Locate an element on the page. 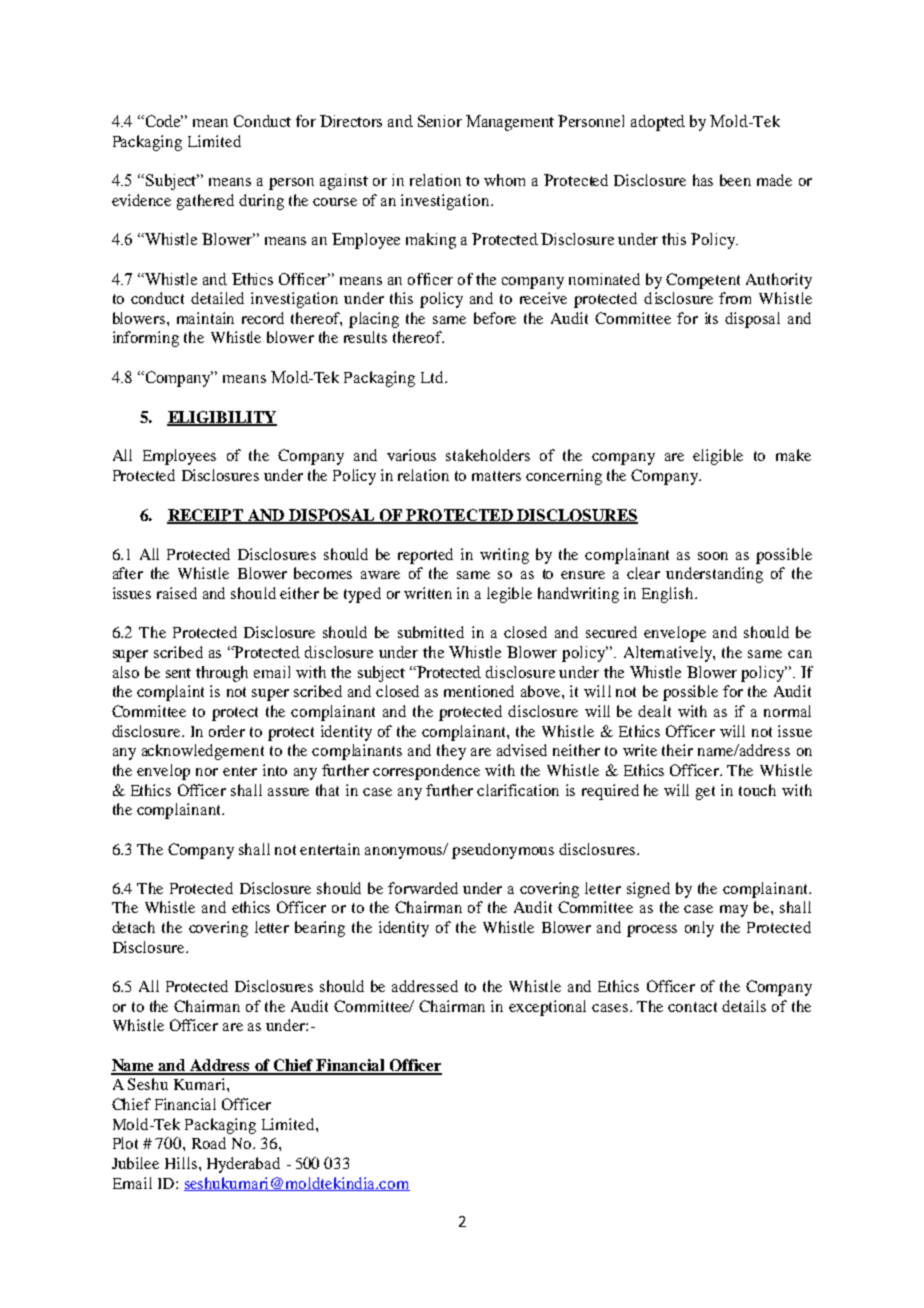 The height and width of the image is (1308, 924). forwarded is located at coordinates (423, 888).
